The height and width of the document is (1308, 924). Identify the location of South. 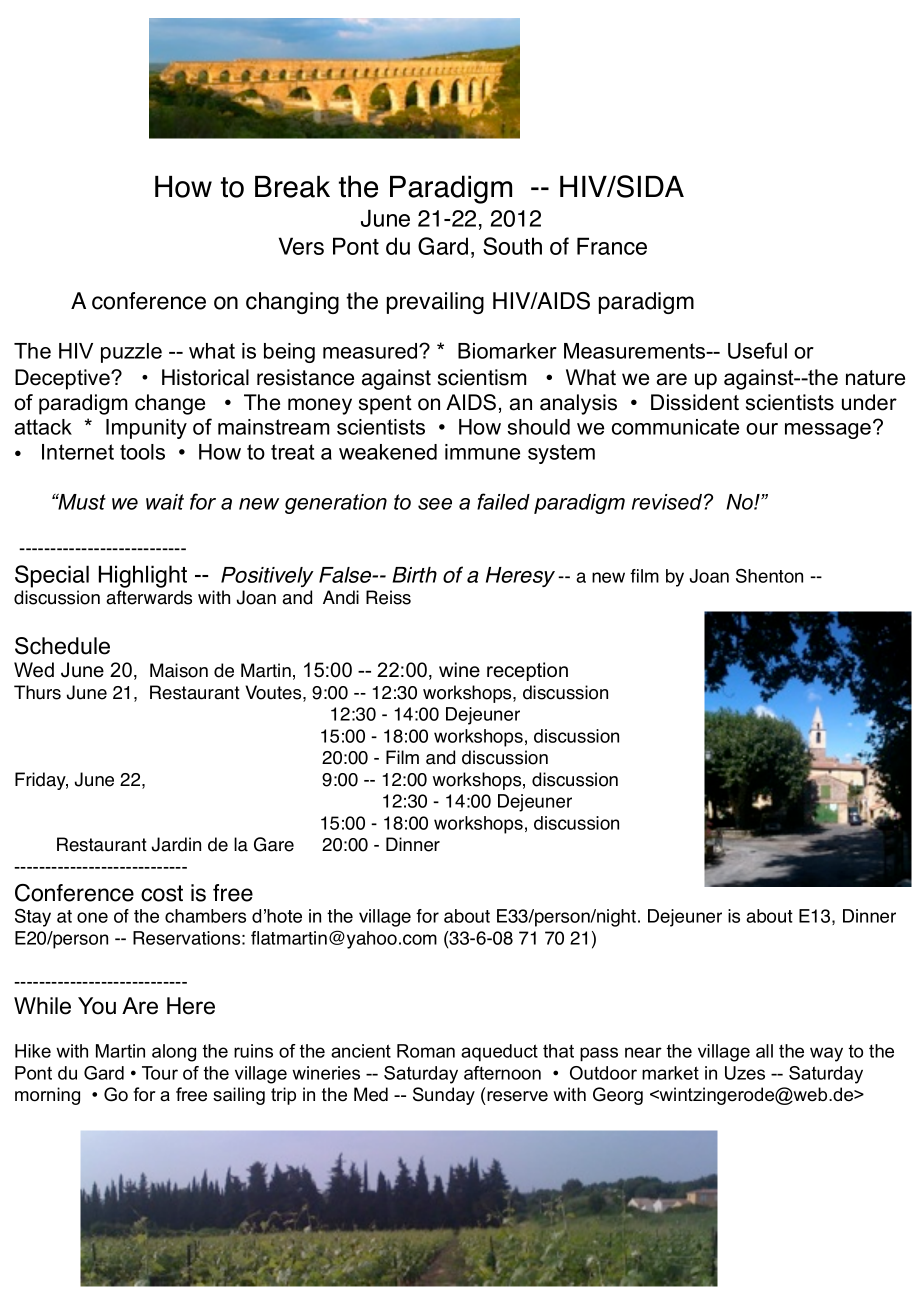
(512, 246).
